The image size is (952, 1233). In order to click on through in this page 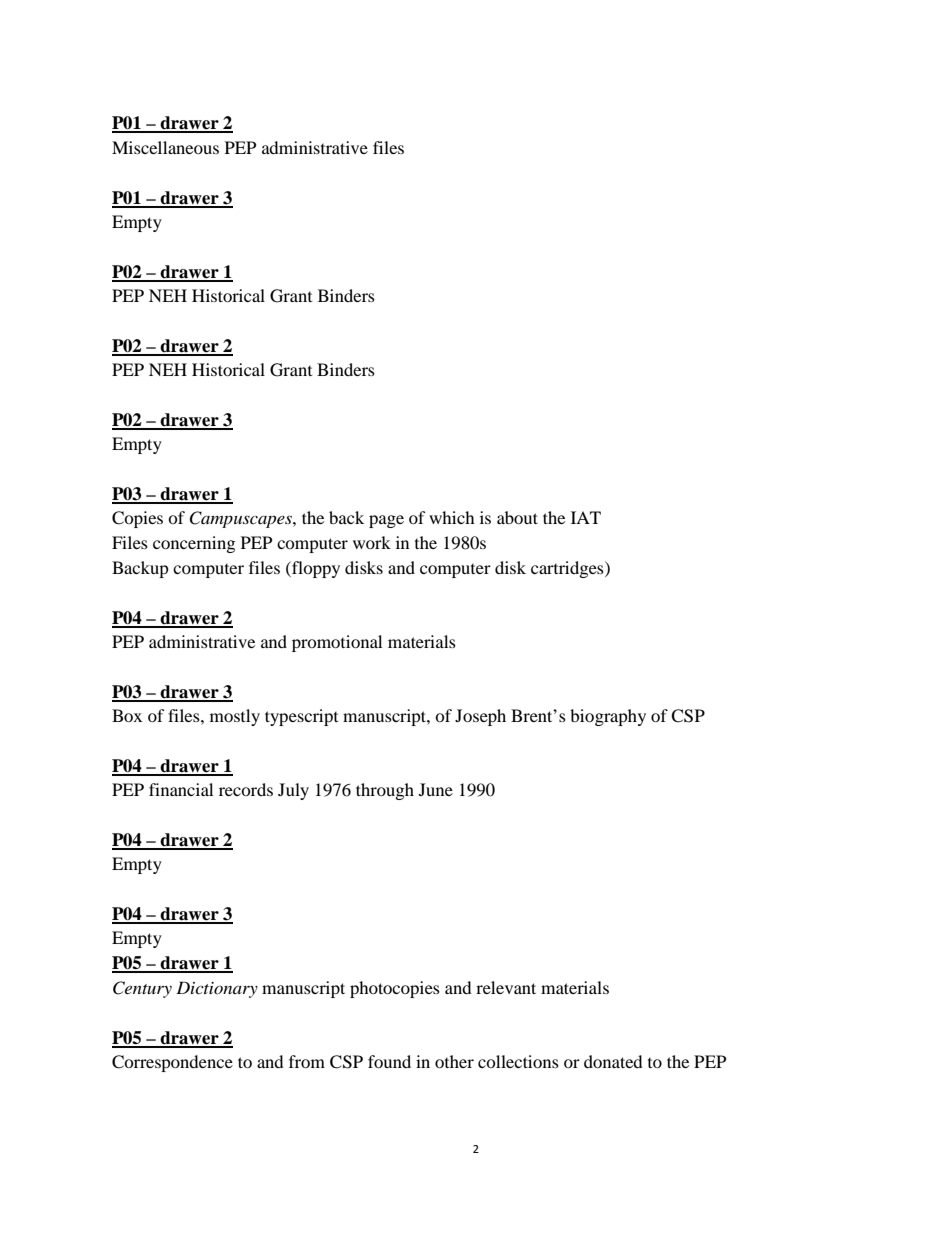, I will do `click(385, 791)`.
